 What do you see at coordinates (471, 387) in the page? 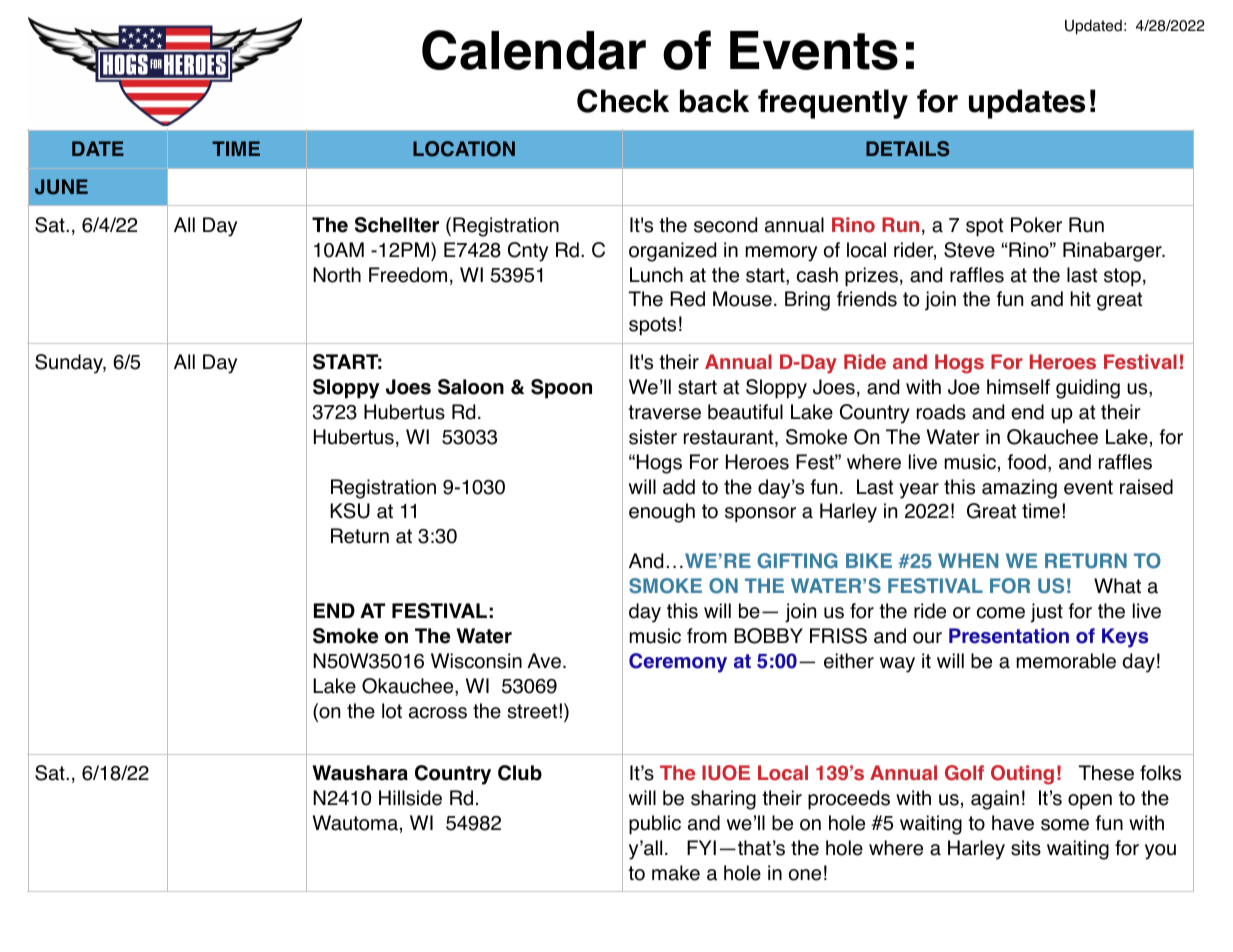
I see `Saloon` at bounding box center [471, 387].
